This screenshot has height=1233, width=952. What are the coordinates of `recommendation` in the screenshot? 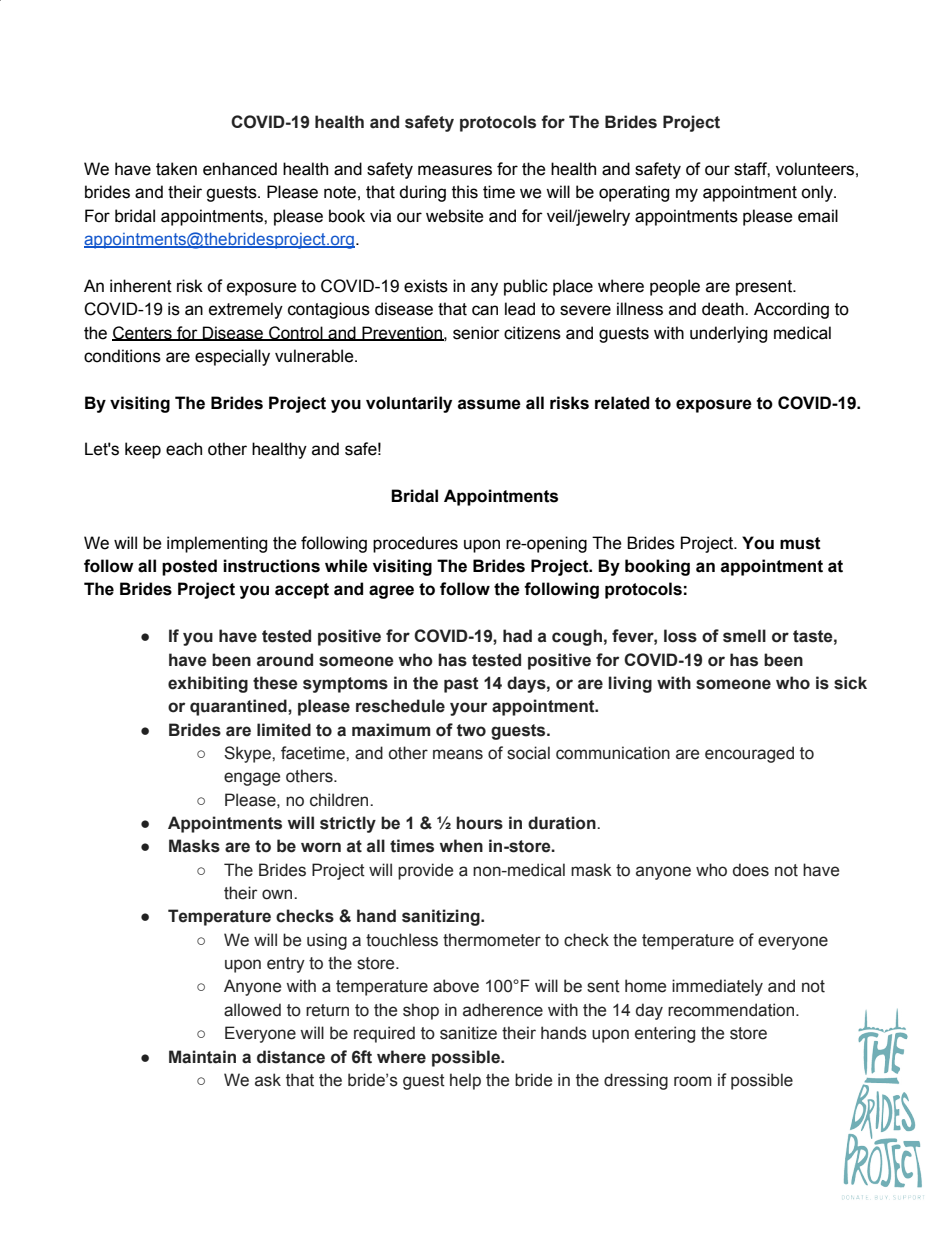 It's located at (732, 1010).
